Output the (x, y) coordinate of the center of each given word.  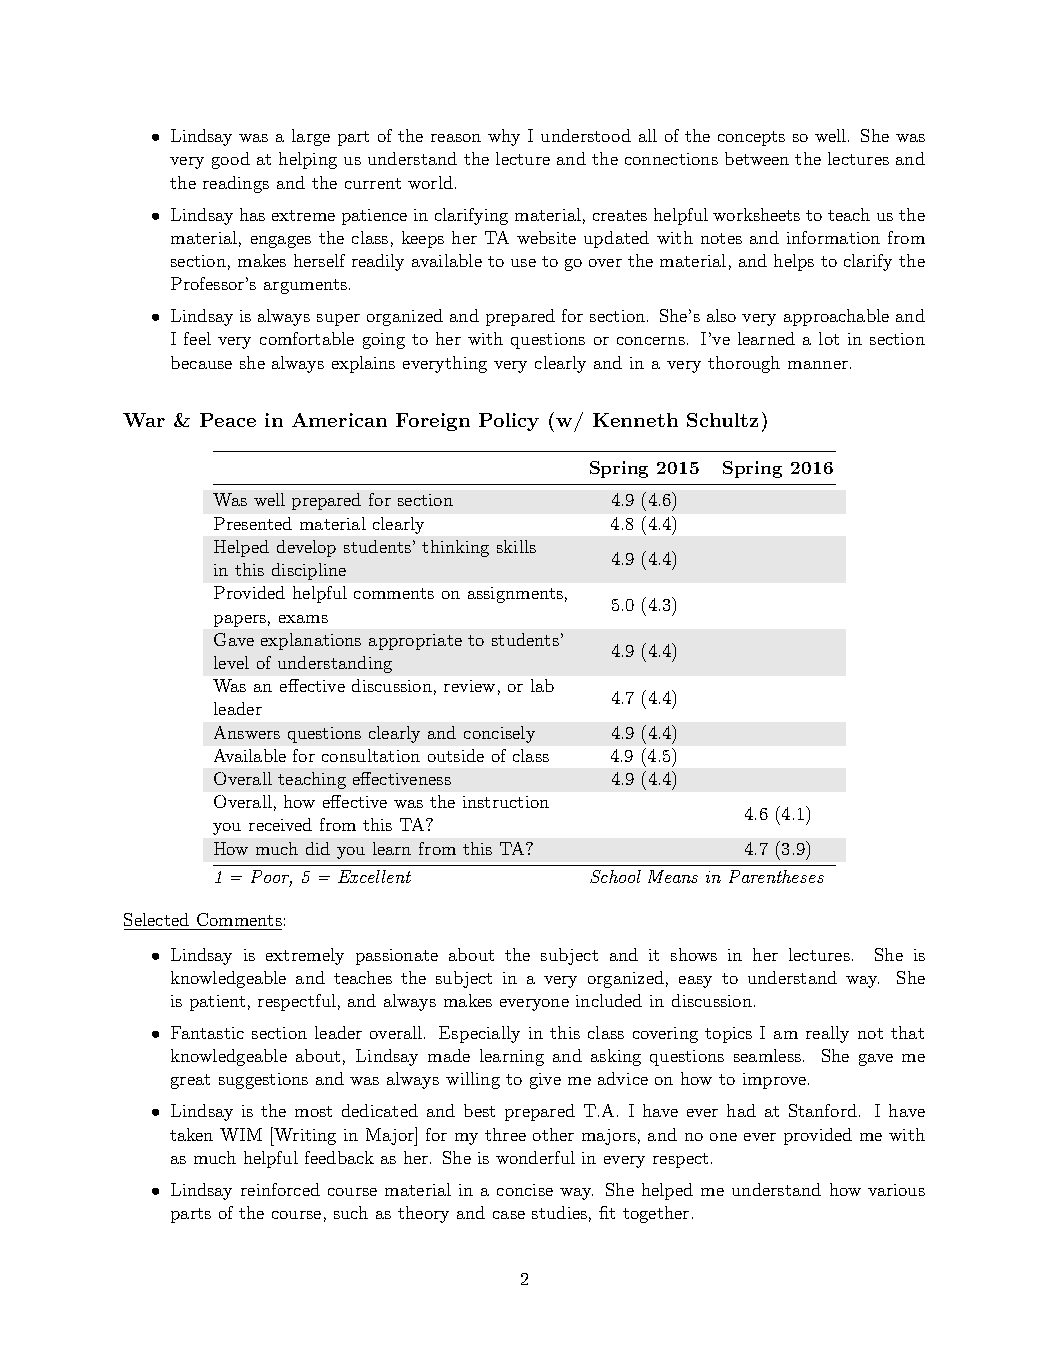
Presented (253, 523)
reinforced (280, 1189)
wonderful (535, 1157)
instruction (506, 802)
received (280, 824)
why (504, 137)
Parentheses (776, 876)
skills (516, 546)
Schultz (722, 420)
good (231, 160)
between (757, 158)
